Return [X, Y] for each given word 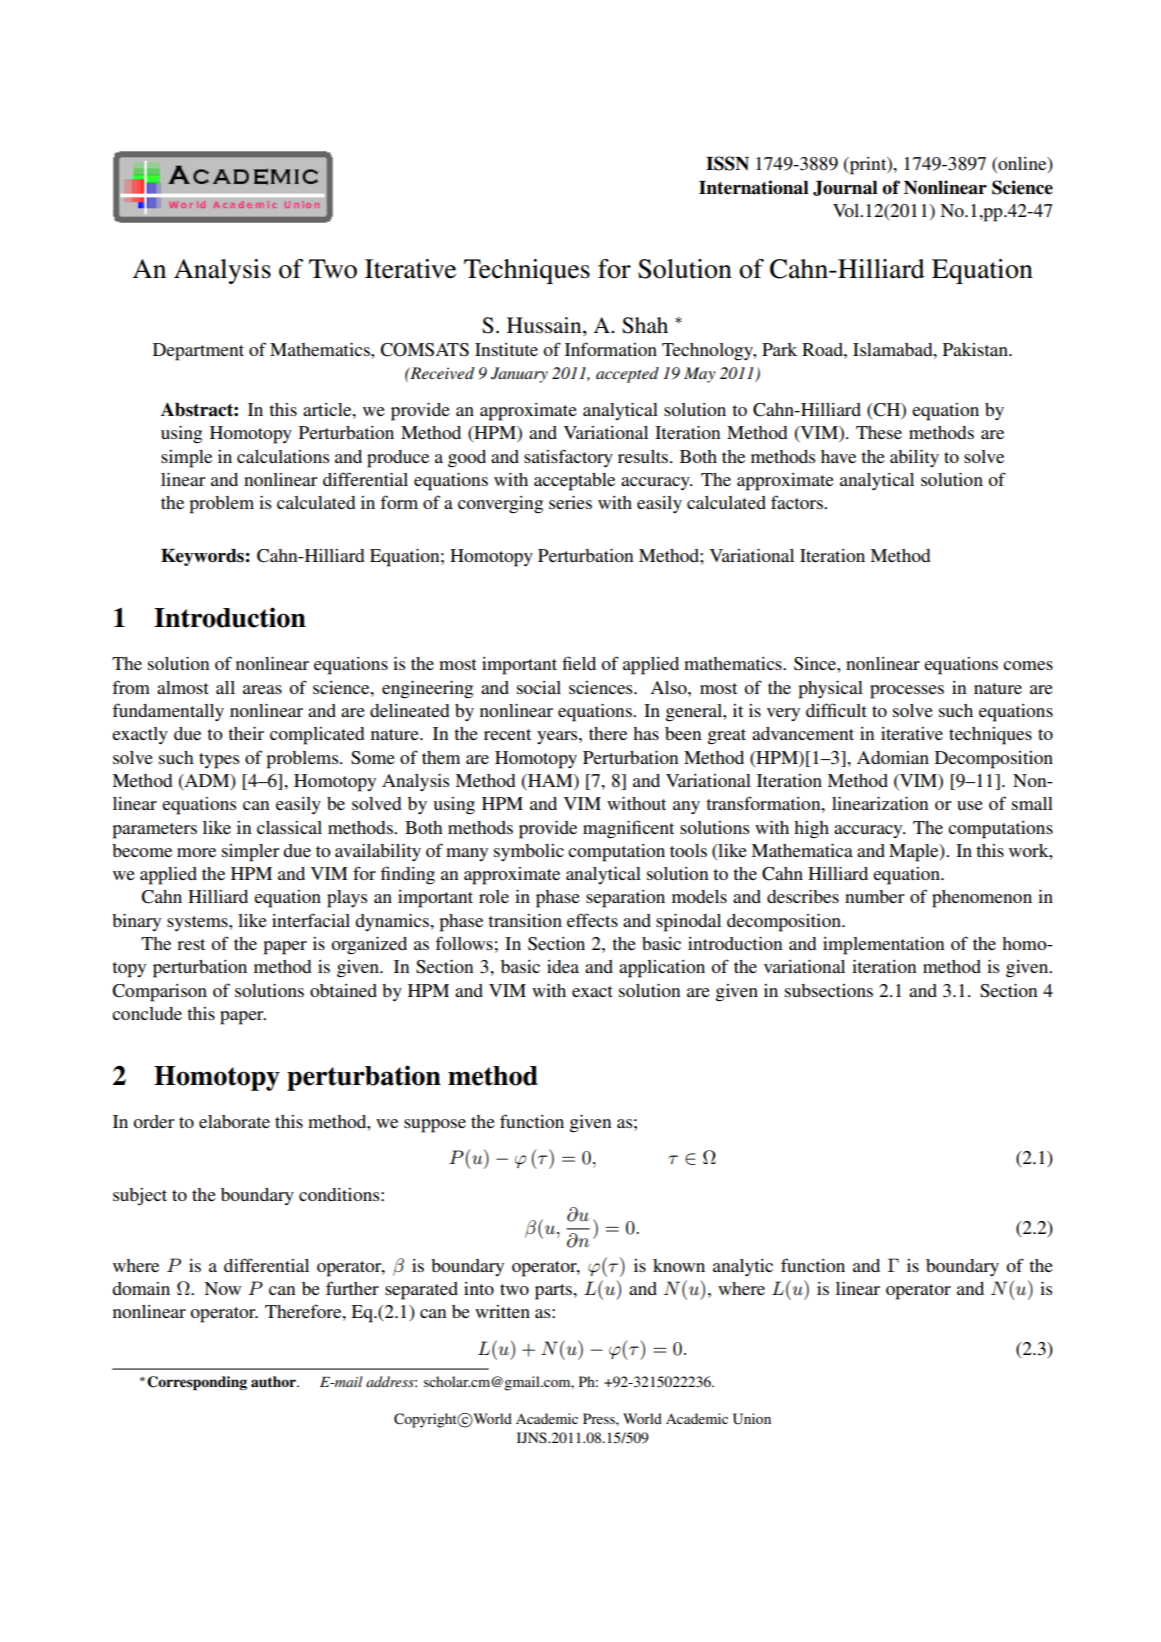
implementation [883, 946]
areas [262, 689]
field [579, 663]
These [879, 432]
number [874, 896]
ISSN [727, 163]
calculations [283, 456]
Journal [845, 188]
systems [198, 923]
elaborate [234, 1121]
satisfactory [568, 458]
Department [198, 352]
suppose [435, 1126]
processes [907, 692]
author [274, 1381]
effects [592, 920]
